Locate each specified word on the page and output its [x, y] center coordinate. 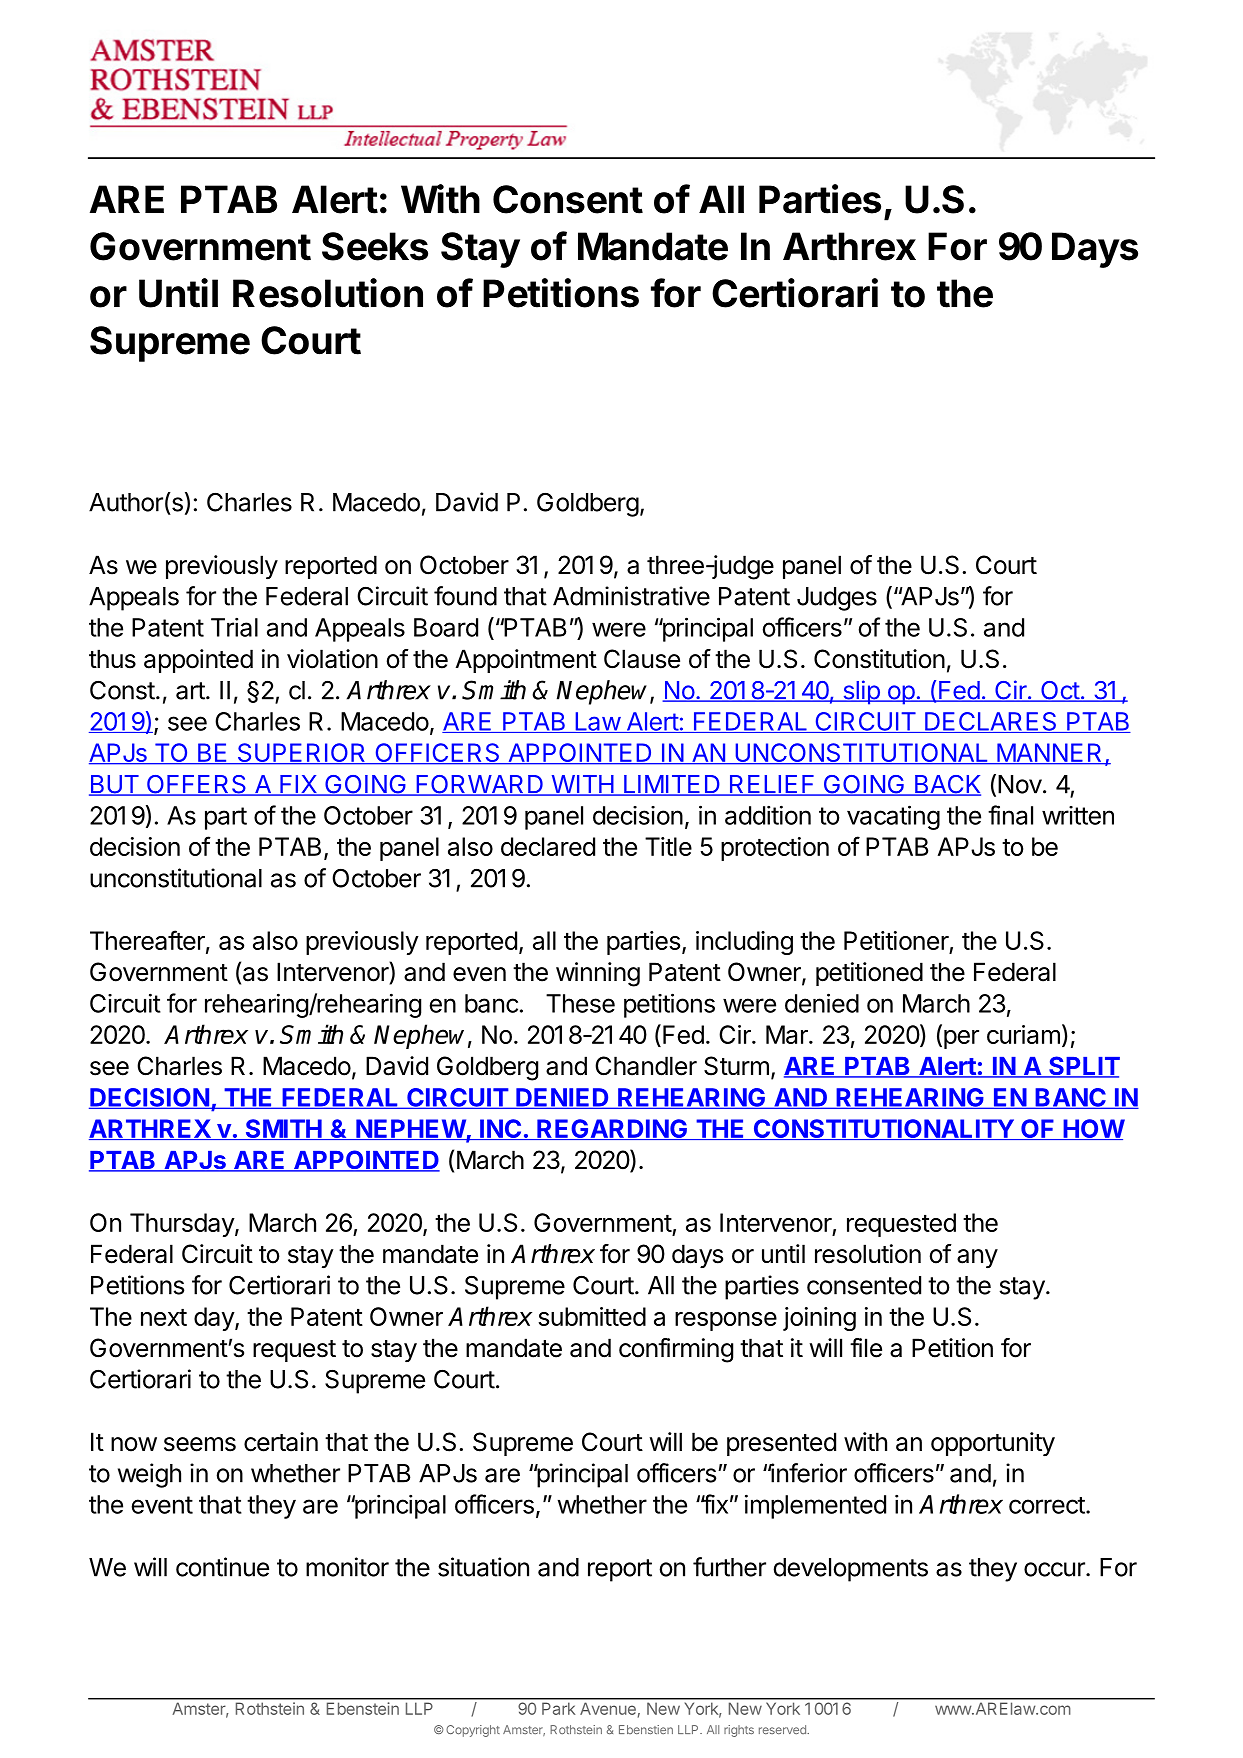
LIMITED [671, 785]
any [977, 1259]
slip [861, 692]
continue [222, 1567]
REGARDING [612, 1129]
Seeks [375, 246]
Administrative [631, 596]
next [164, 1317]
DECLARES [990, 722]
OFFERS [196, 785]
